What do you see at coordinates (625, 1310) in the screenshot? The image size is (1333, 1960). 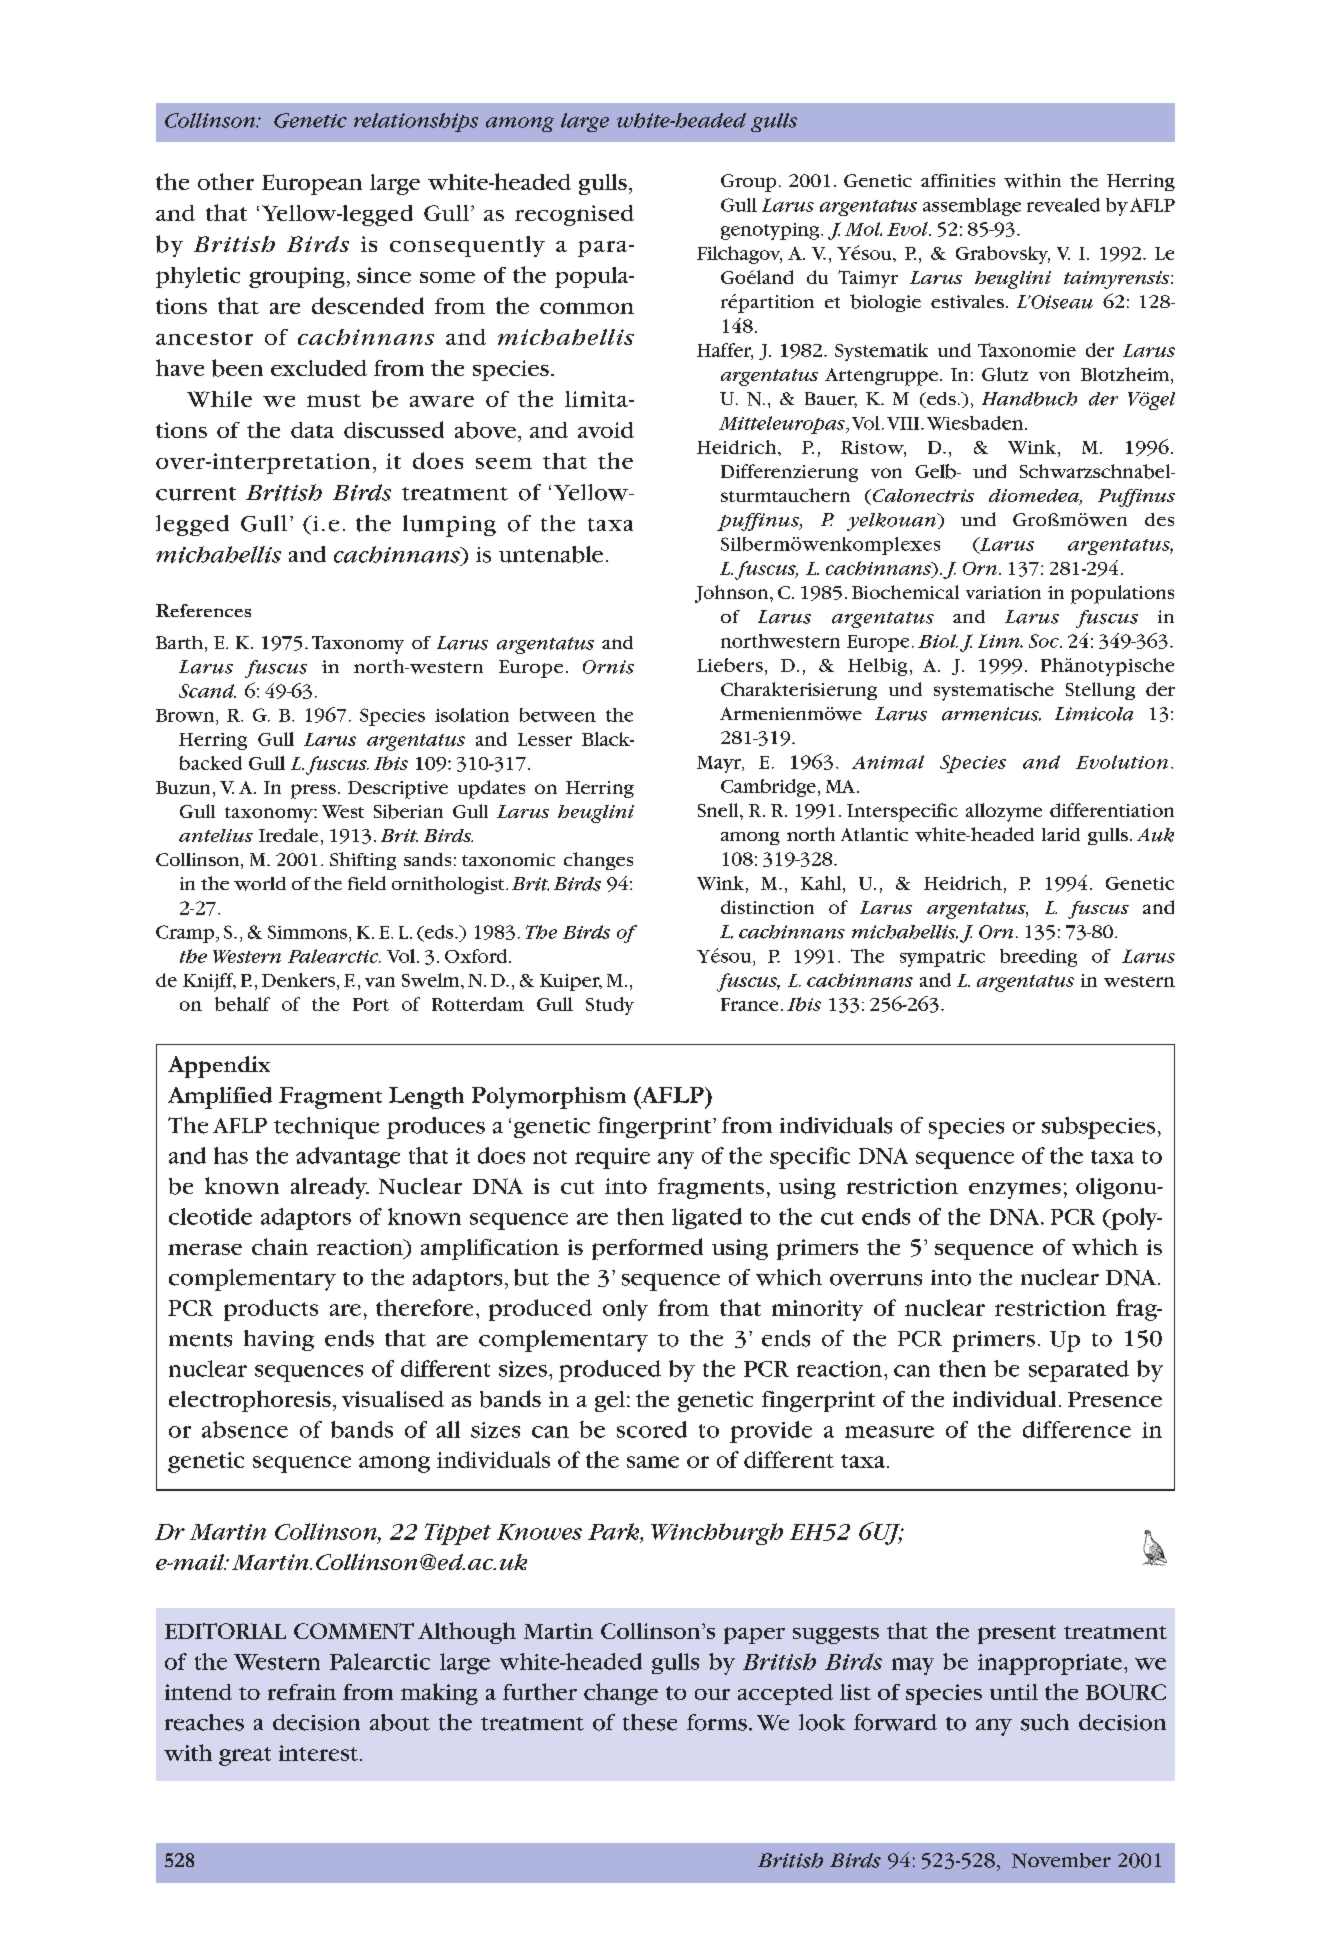 I see `only` at bounding box center [625, 1310].
